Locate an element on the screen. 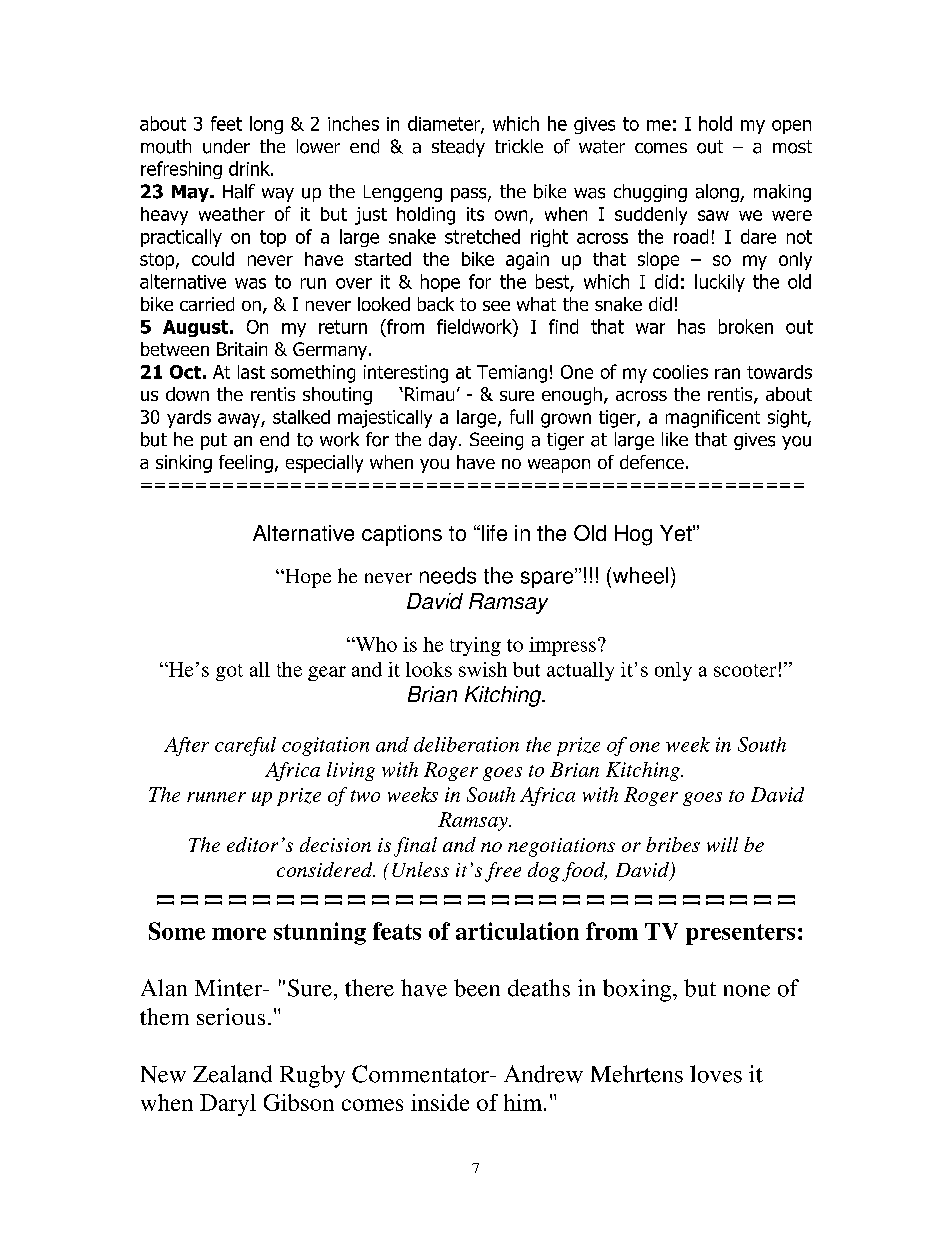 The height and width of the screenshot is (1233, 952). Hog is located at coordinates (633, 535).
